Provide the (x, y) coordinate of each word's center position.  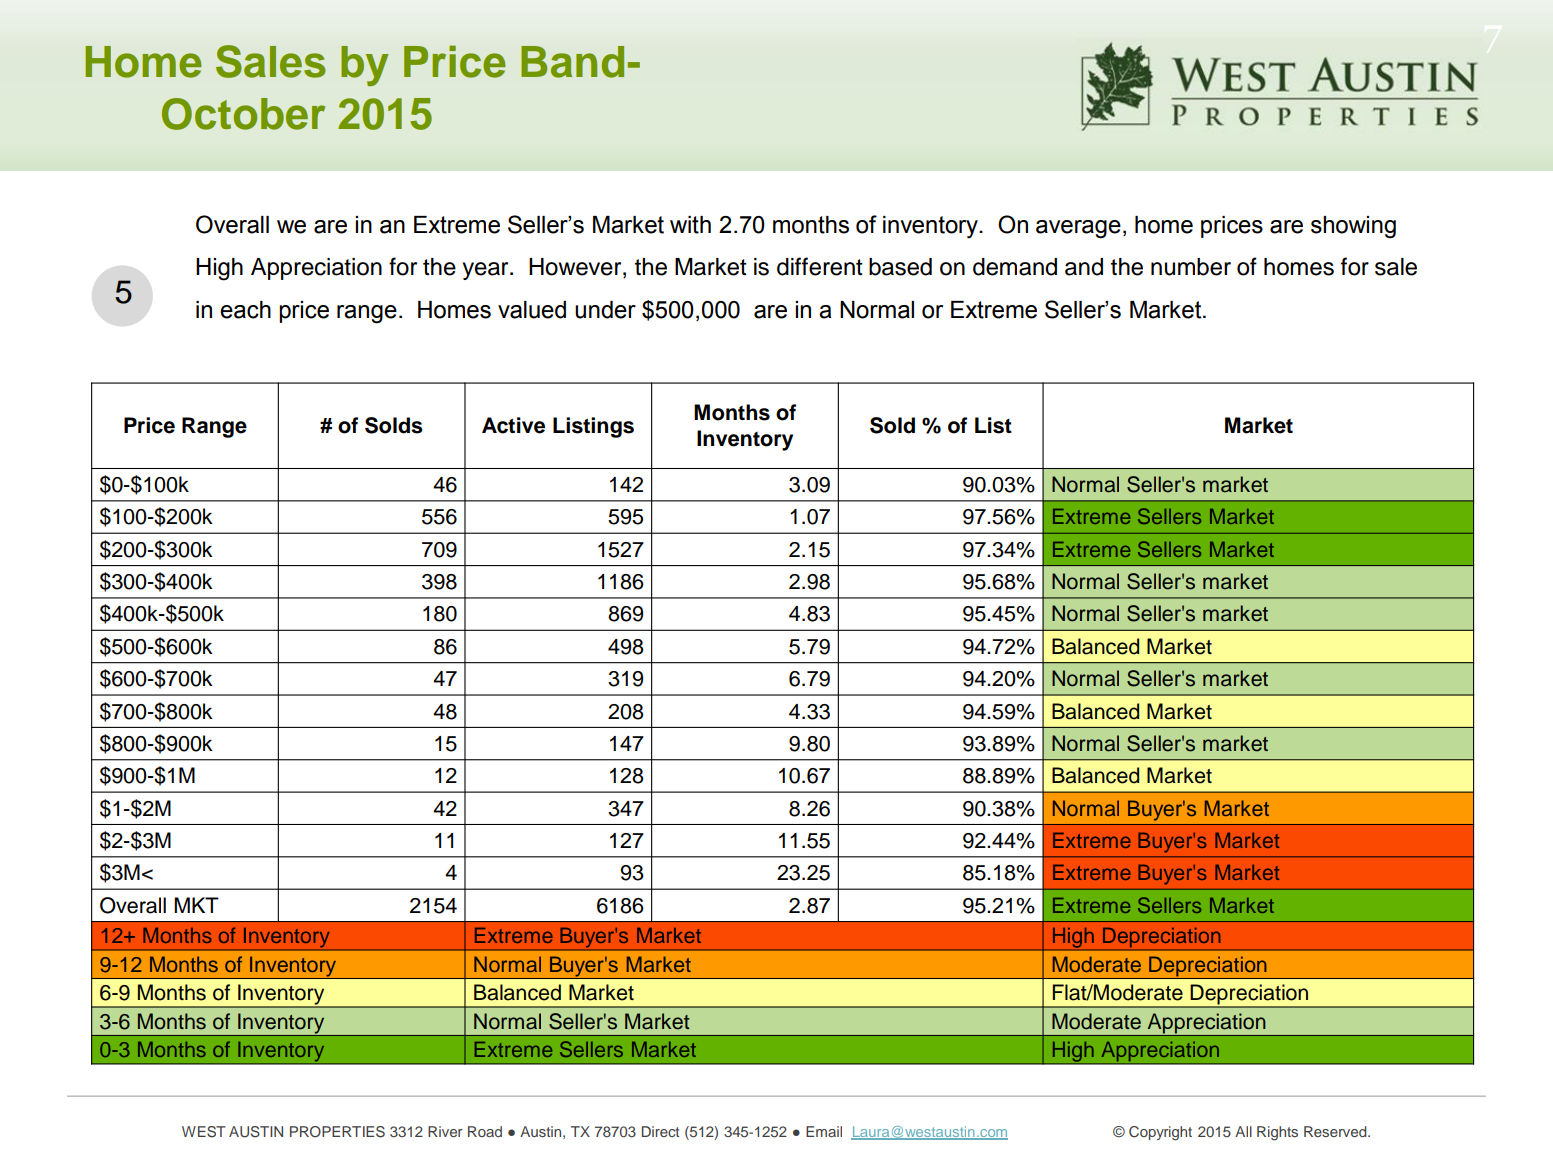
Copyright (1160, 1133)
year (487, 271)
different (820, 266)
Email (824, 1131)
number (1191, 267)
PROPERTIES (337, 1132)
